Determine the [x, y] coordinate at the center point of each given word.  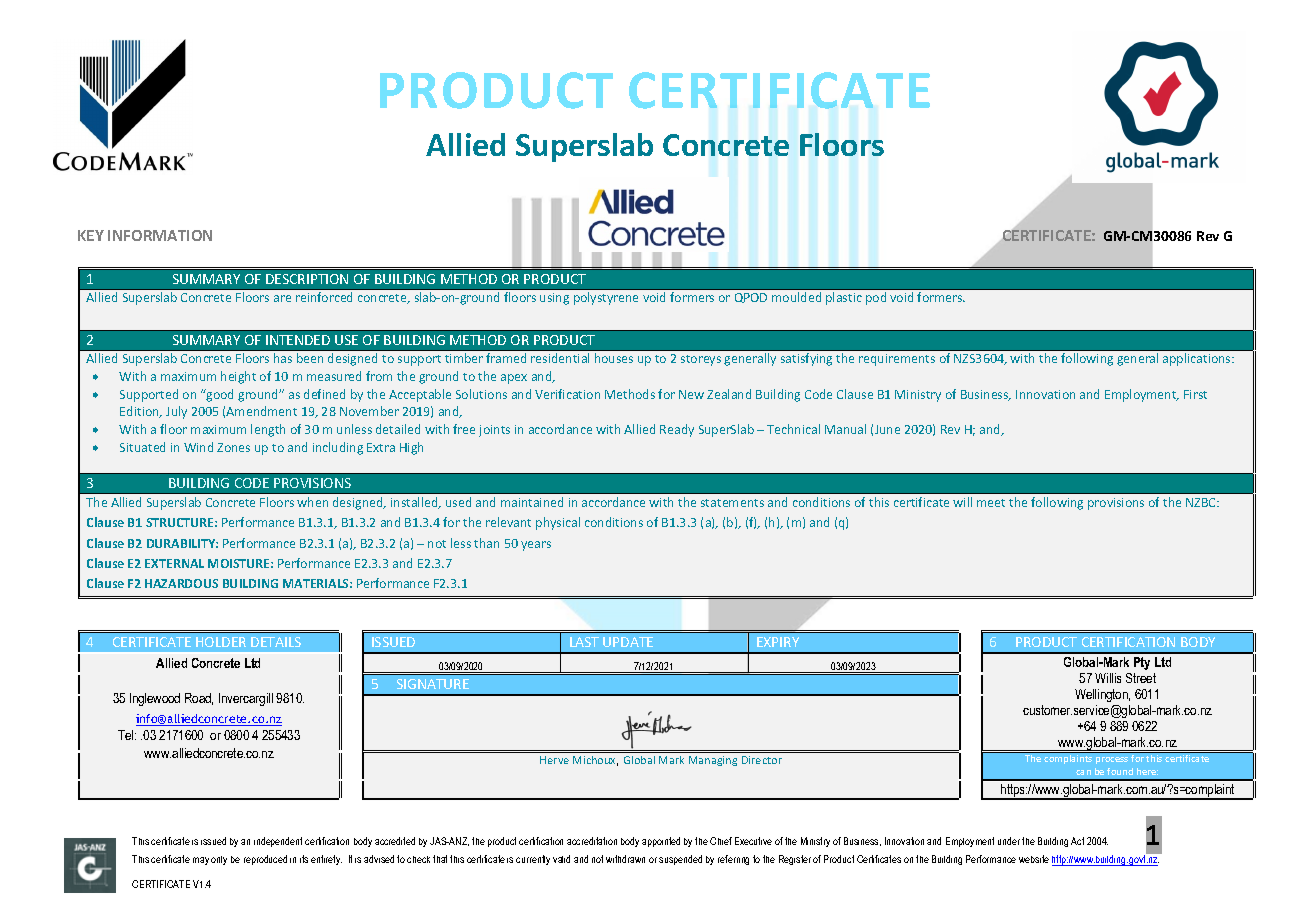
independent [278, 842]
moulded [796, 297]
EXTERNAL [174, 563]
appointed [661, 842]
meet [991, 503]
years [536, 546]
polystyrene [606, 298]
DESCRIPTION [307, 279]
